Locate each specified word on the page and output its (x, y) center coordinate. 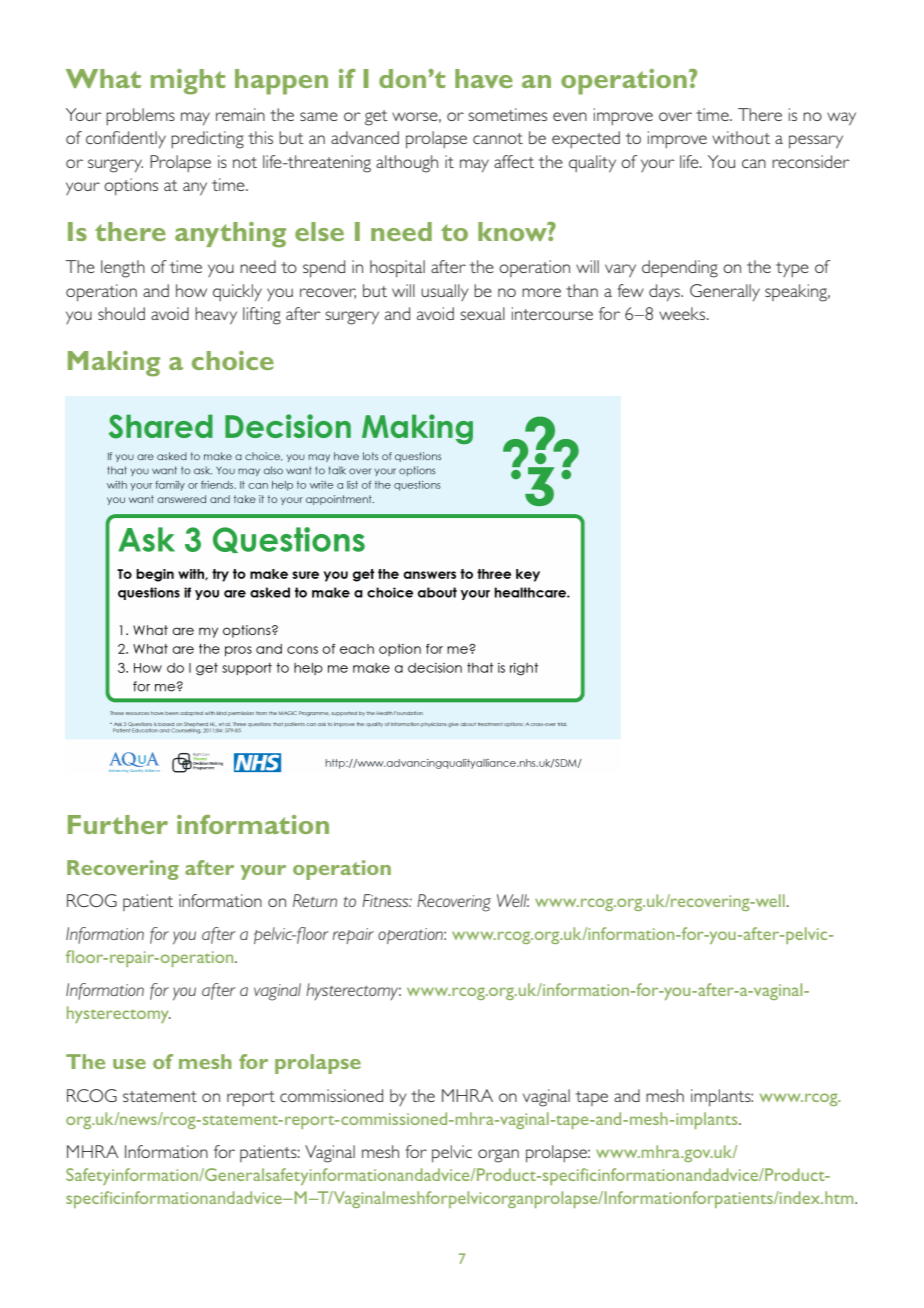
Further (118, 824)
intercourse (552, 313)
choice (233, 360)
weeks (683, 313)
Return (315, 900)
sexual (482, 313)
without (741, 137)
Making (114, 364)
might (188, 82)
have (484, 78)
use (129, 1064)
